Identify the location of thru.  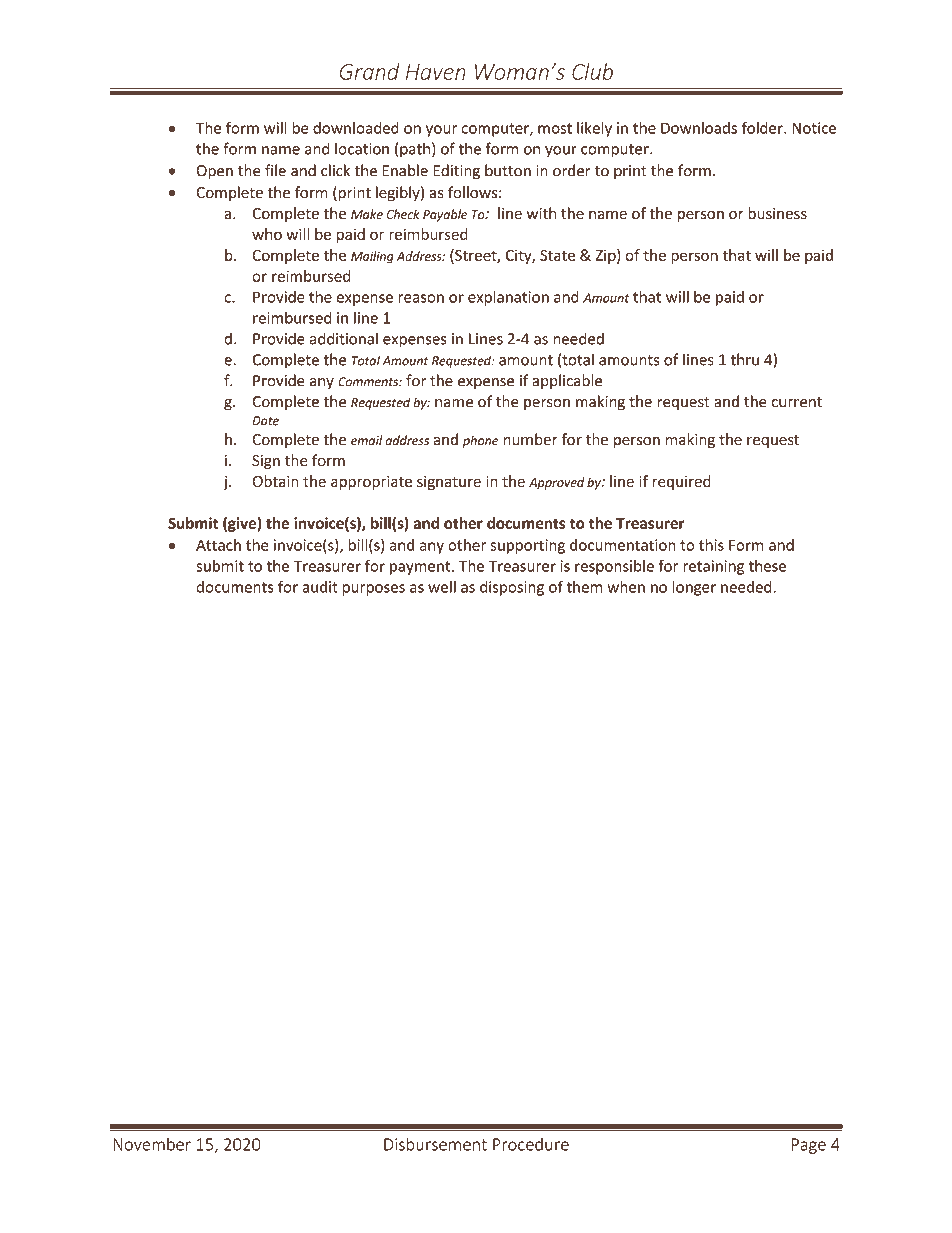
(744, 359).
